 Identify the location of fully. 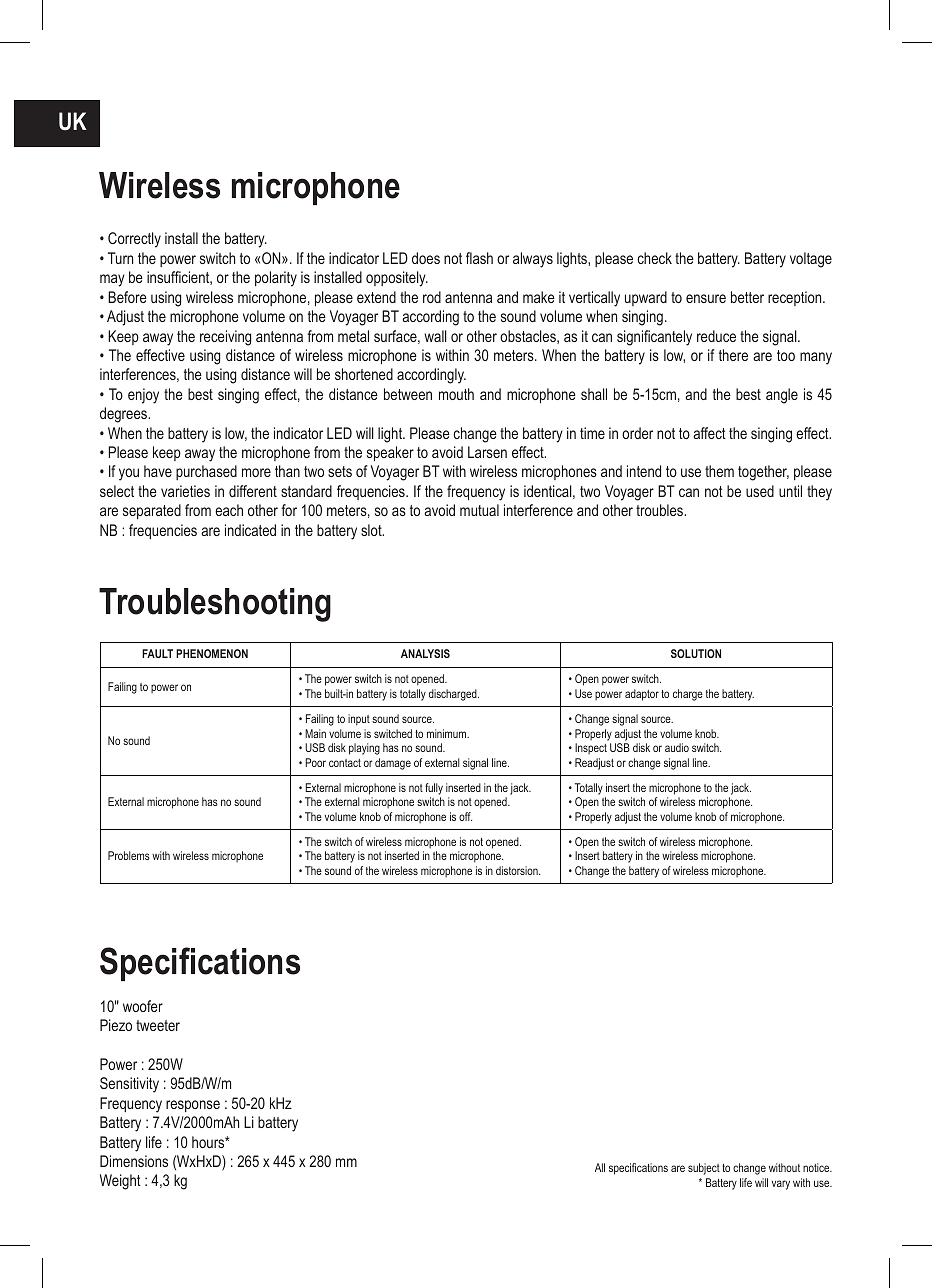
(434, 789).
